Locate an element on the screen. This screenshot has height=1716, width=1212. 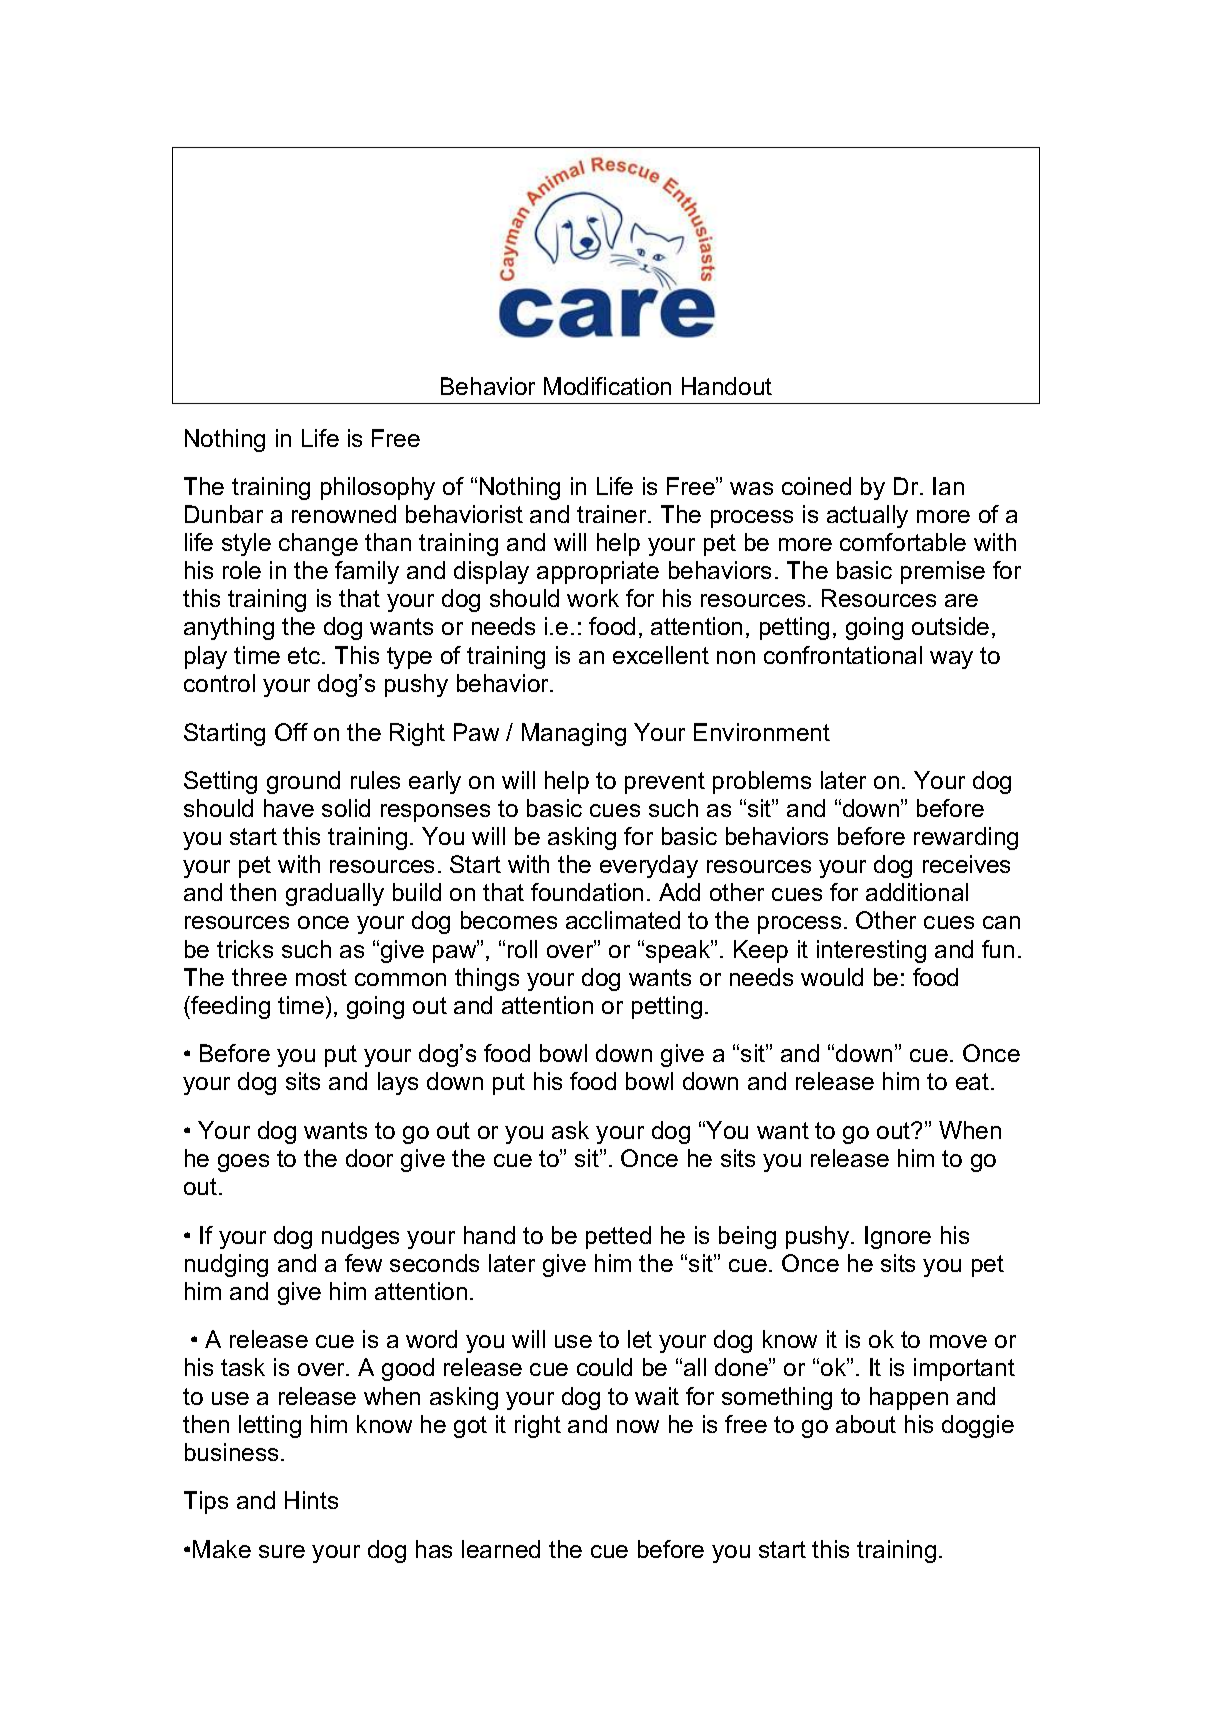
Hints is located at coordinates (311, 1500).
